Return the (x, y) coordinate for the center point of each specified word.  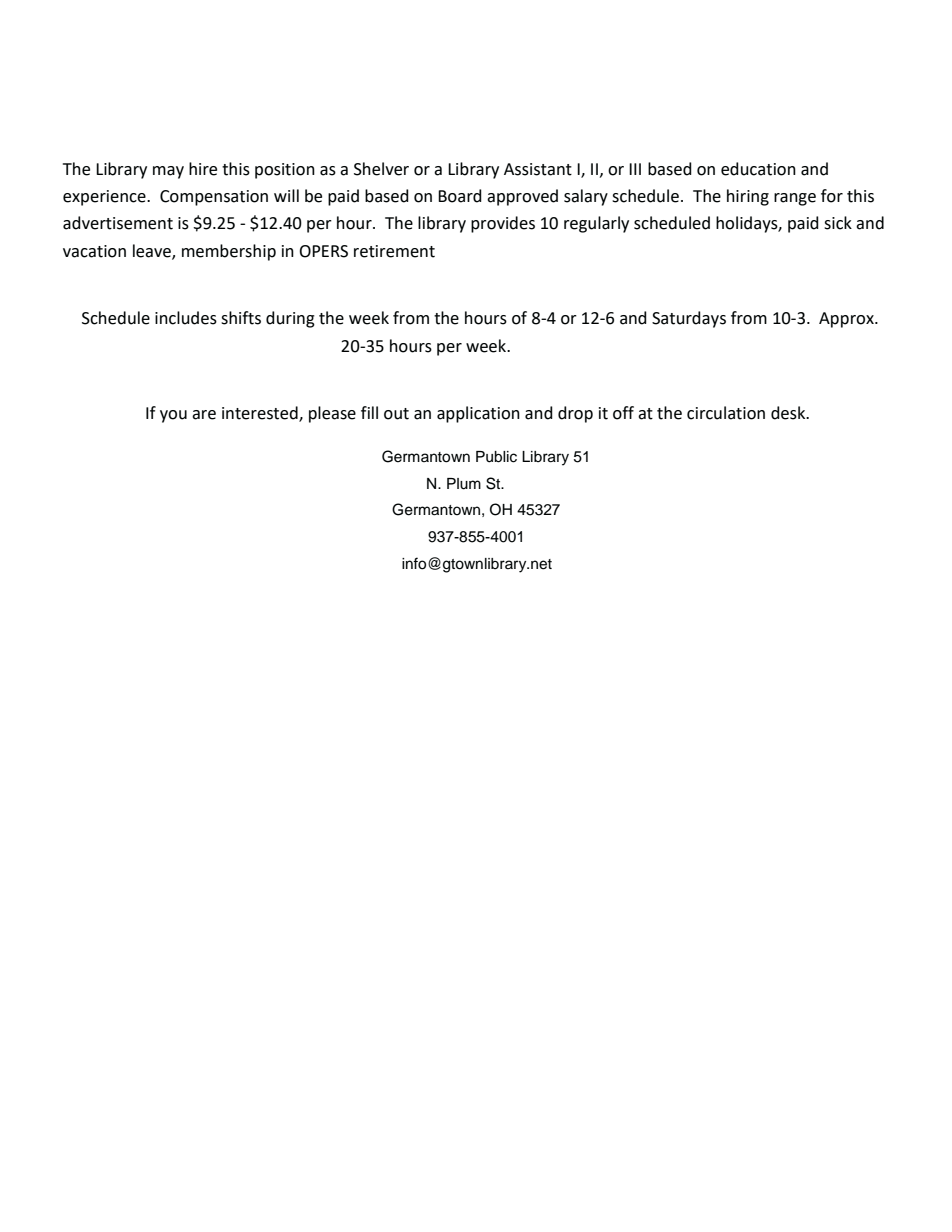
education (758, 169)
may (168, 172)
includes (186, 318)
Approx (847, 320)
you (173, 416)
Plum (464, 484)
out (396, 414)
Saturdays (689, 319)
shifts (241, 318)
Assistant (538, 169)
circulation (726, 413)
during (290, 319)
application (478, 414)
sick (838, 223)
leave (153, 252)
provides (503, 224)
